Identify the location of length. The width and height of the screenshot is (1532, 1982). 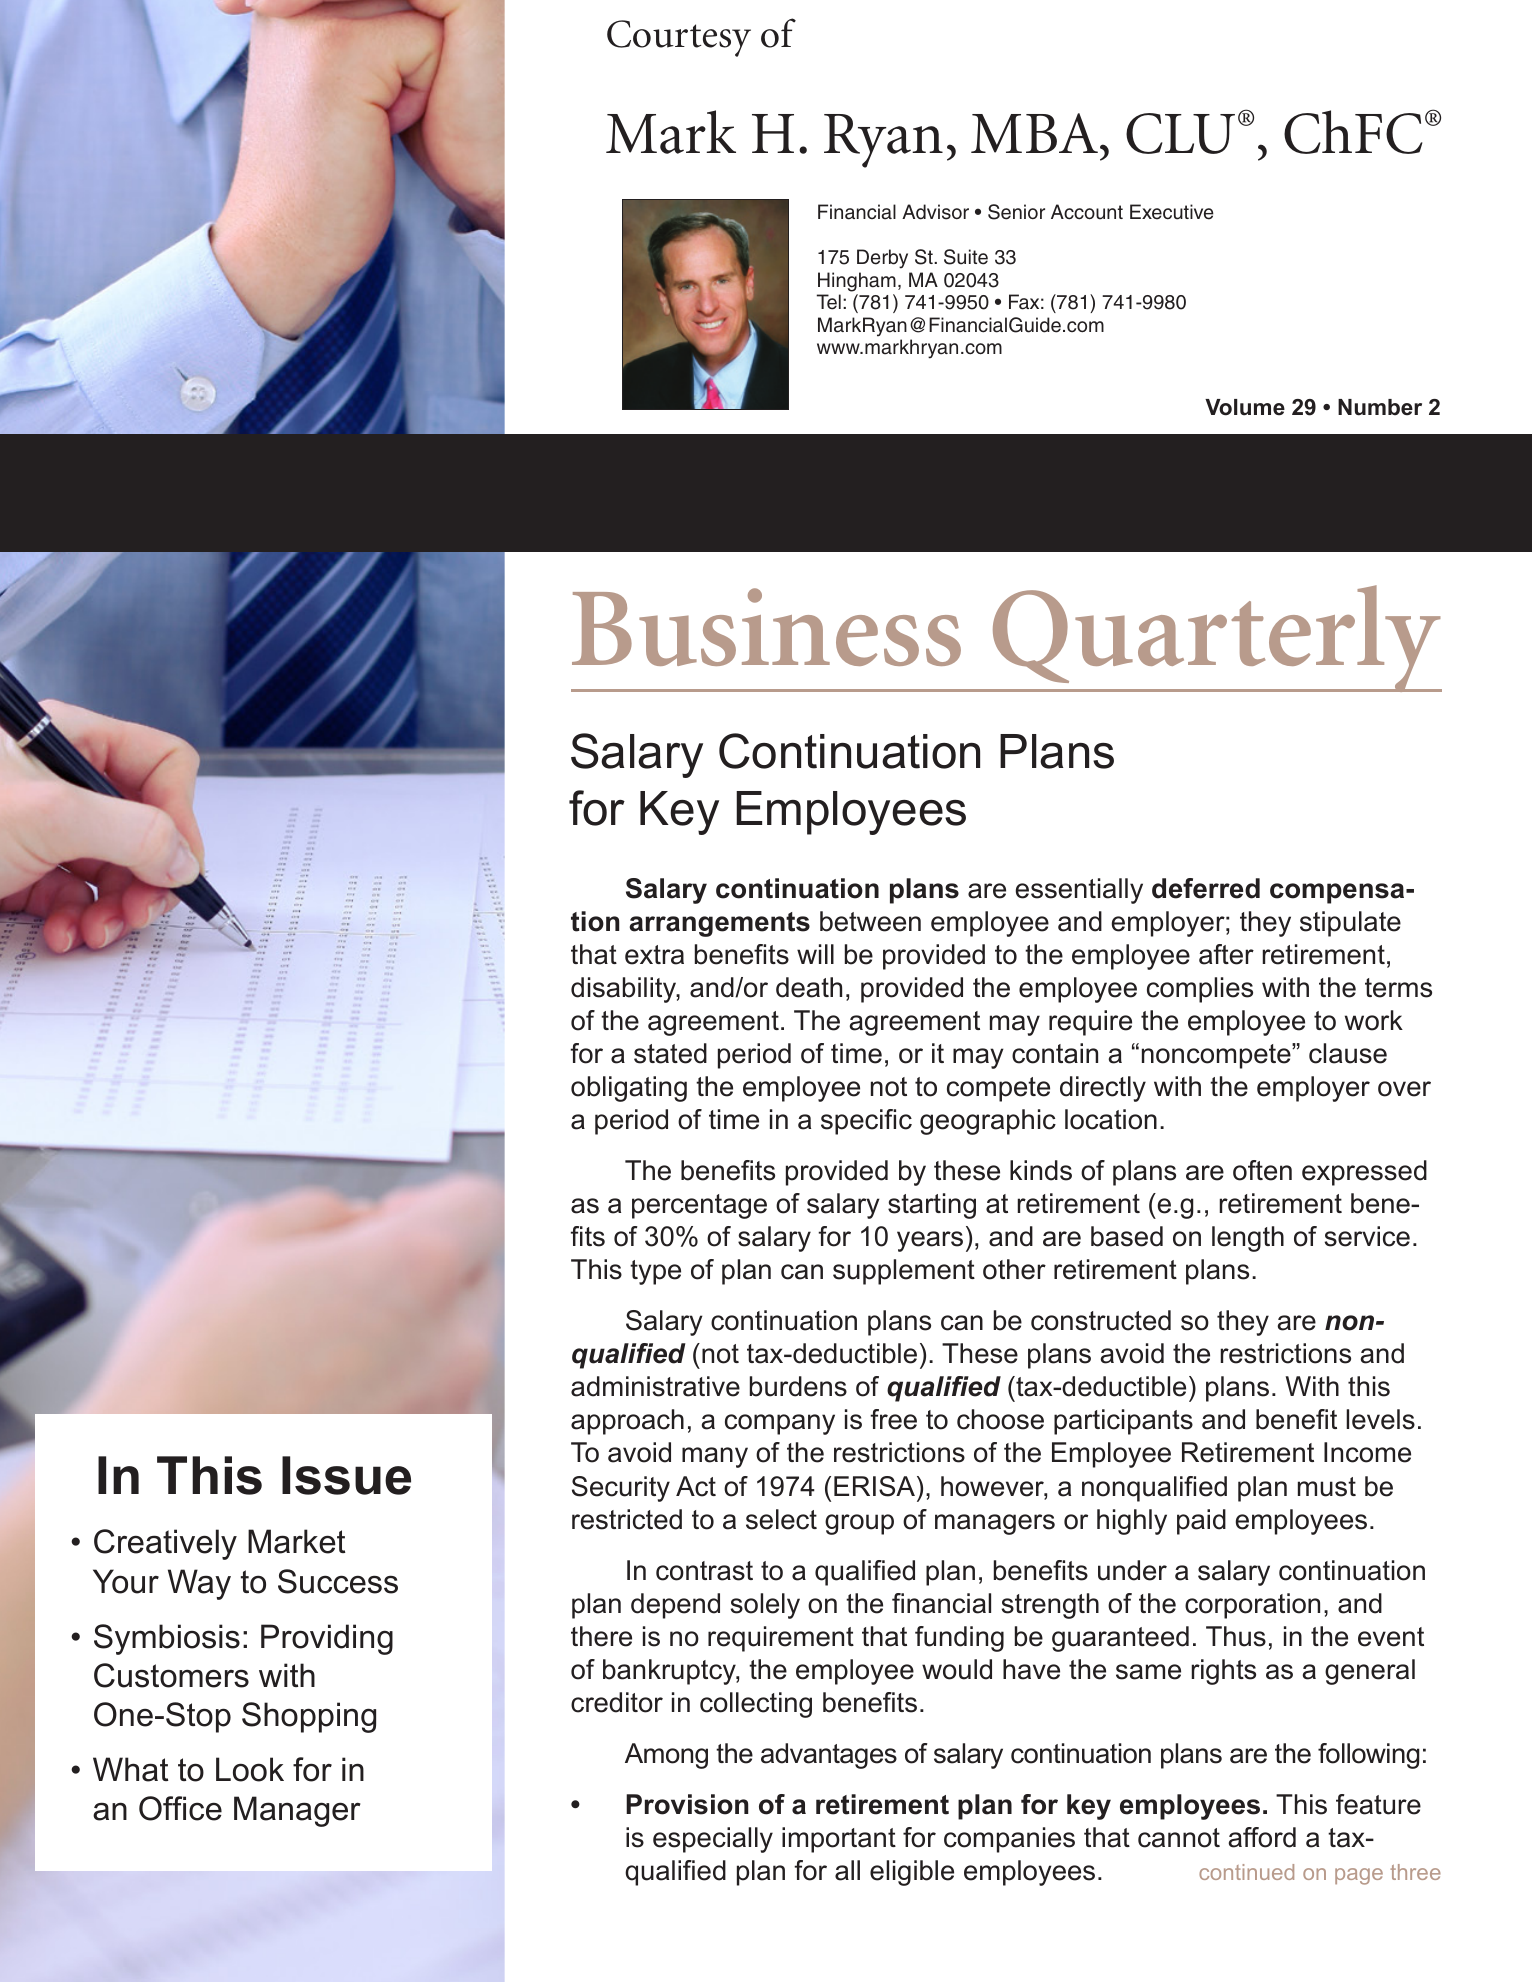
(1248, 1239).
